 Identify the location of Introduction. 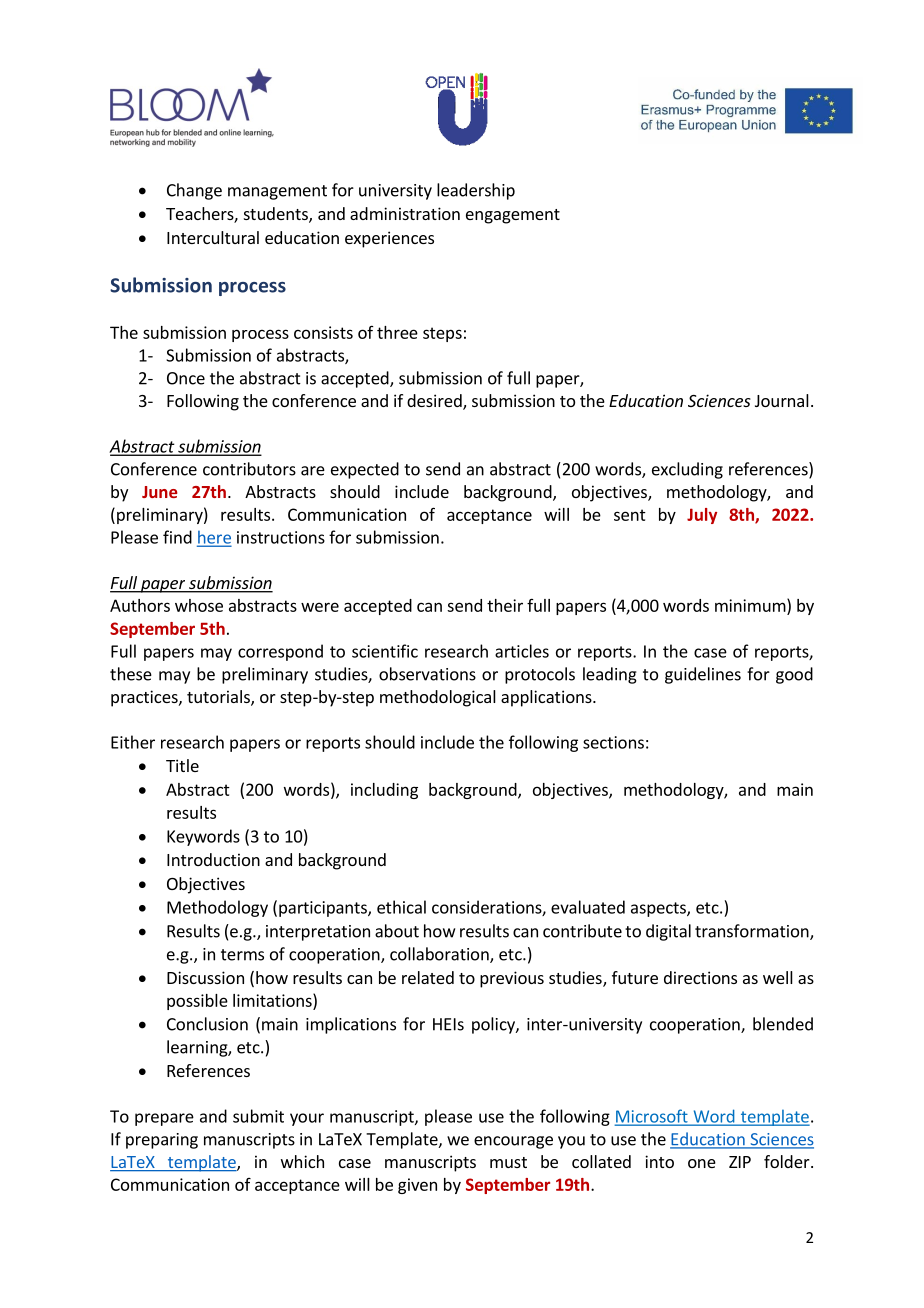
(213, 859).
